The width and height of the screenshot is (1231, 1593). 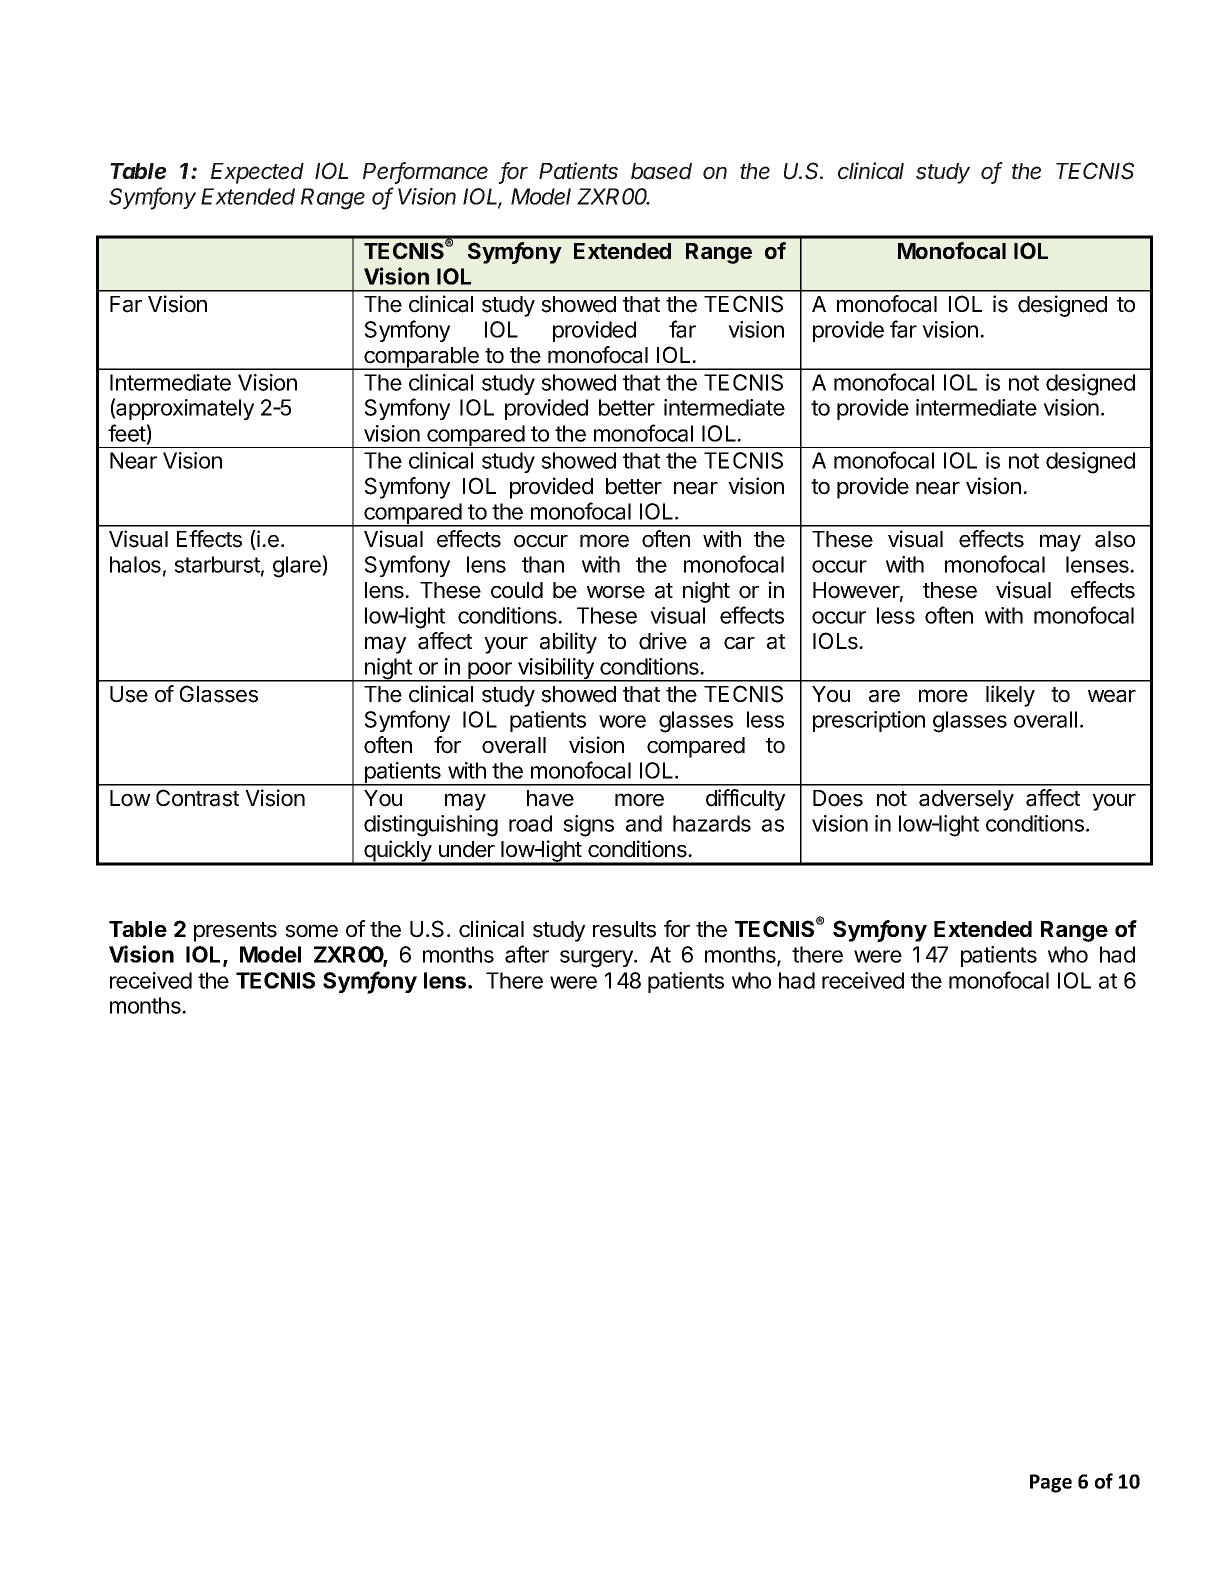 I want to click on some, so click(x=311, y=931).
